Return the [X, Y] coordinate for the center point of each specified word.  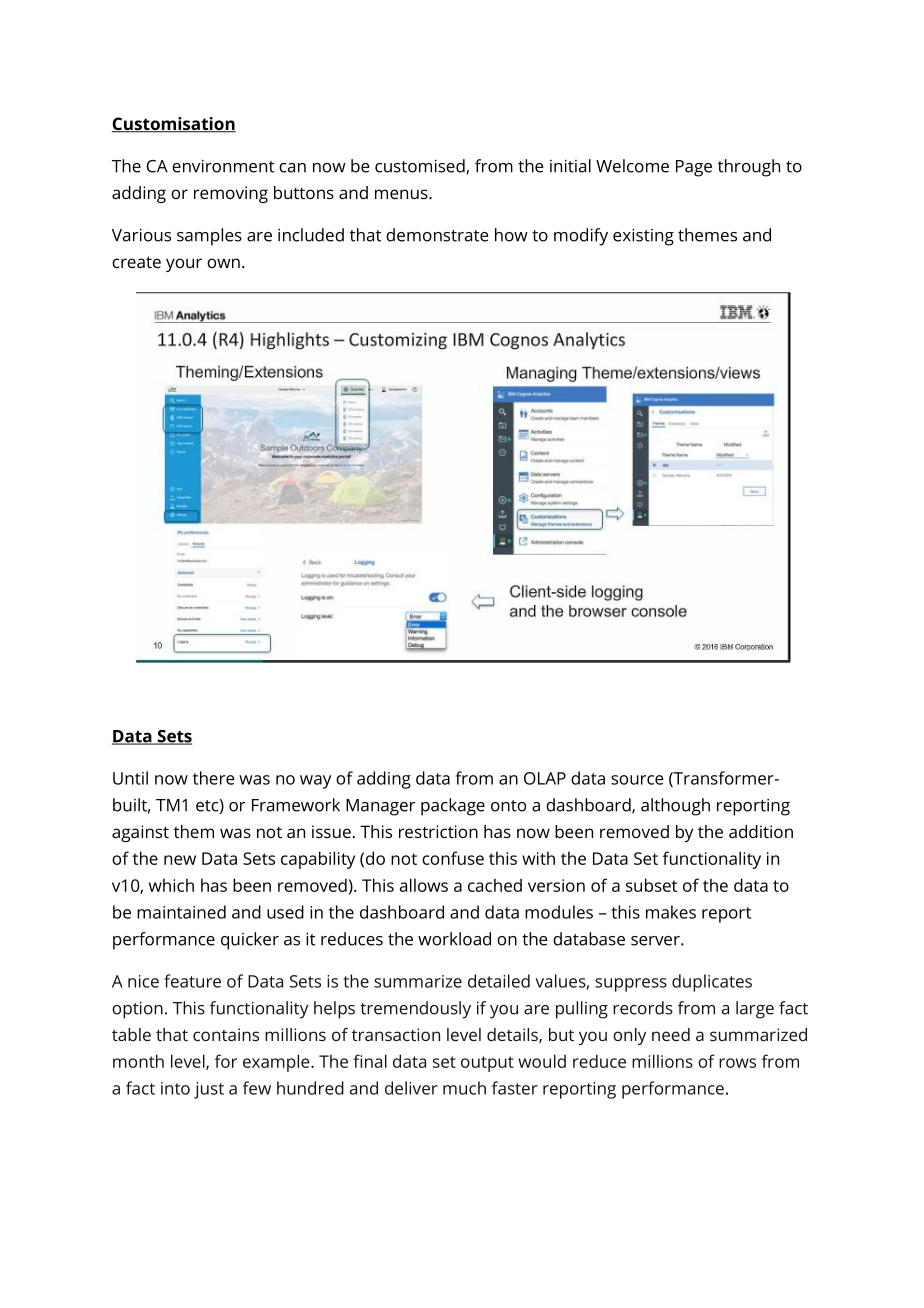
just [209, 1090]
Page [694, 168]
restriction [438, 831]
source [637, 780]
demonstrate [437, 235]
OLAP [545, 778]
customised [421, 167]
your [184, 265]
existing [643, 237]
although [675, 807]
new [180, 860]
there [214, 778]
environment [223, 166]
